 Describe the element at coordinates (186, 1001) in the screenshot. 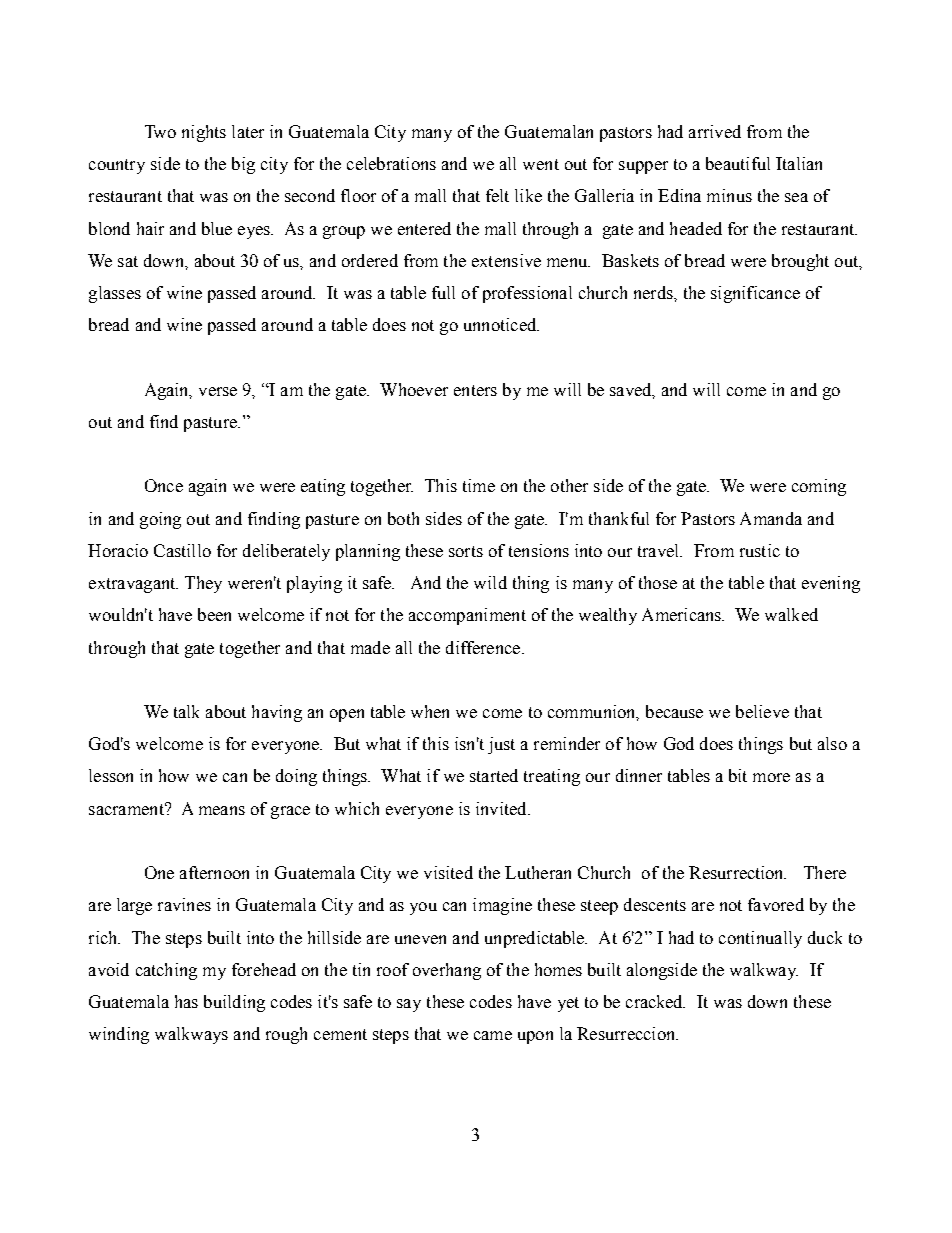

I see `has` at that location.
